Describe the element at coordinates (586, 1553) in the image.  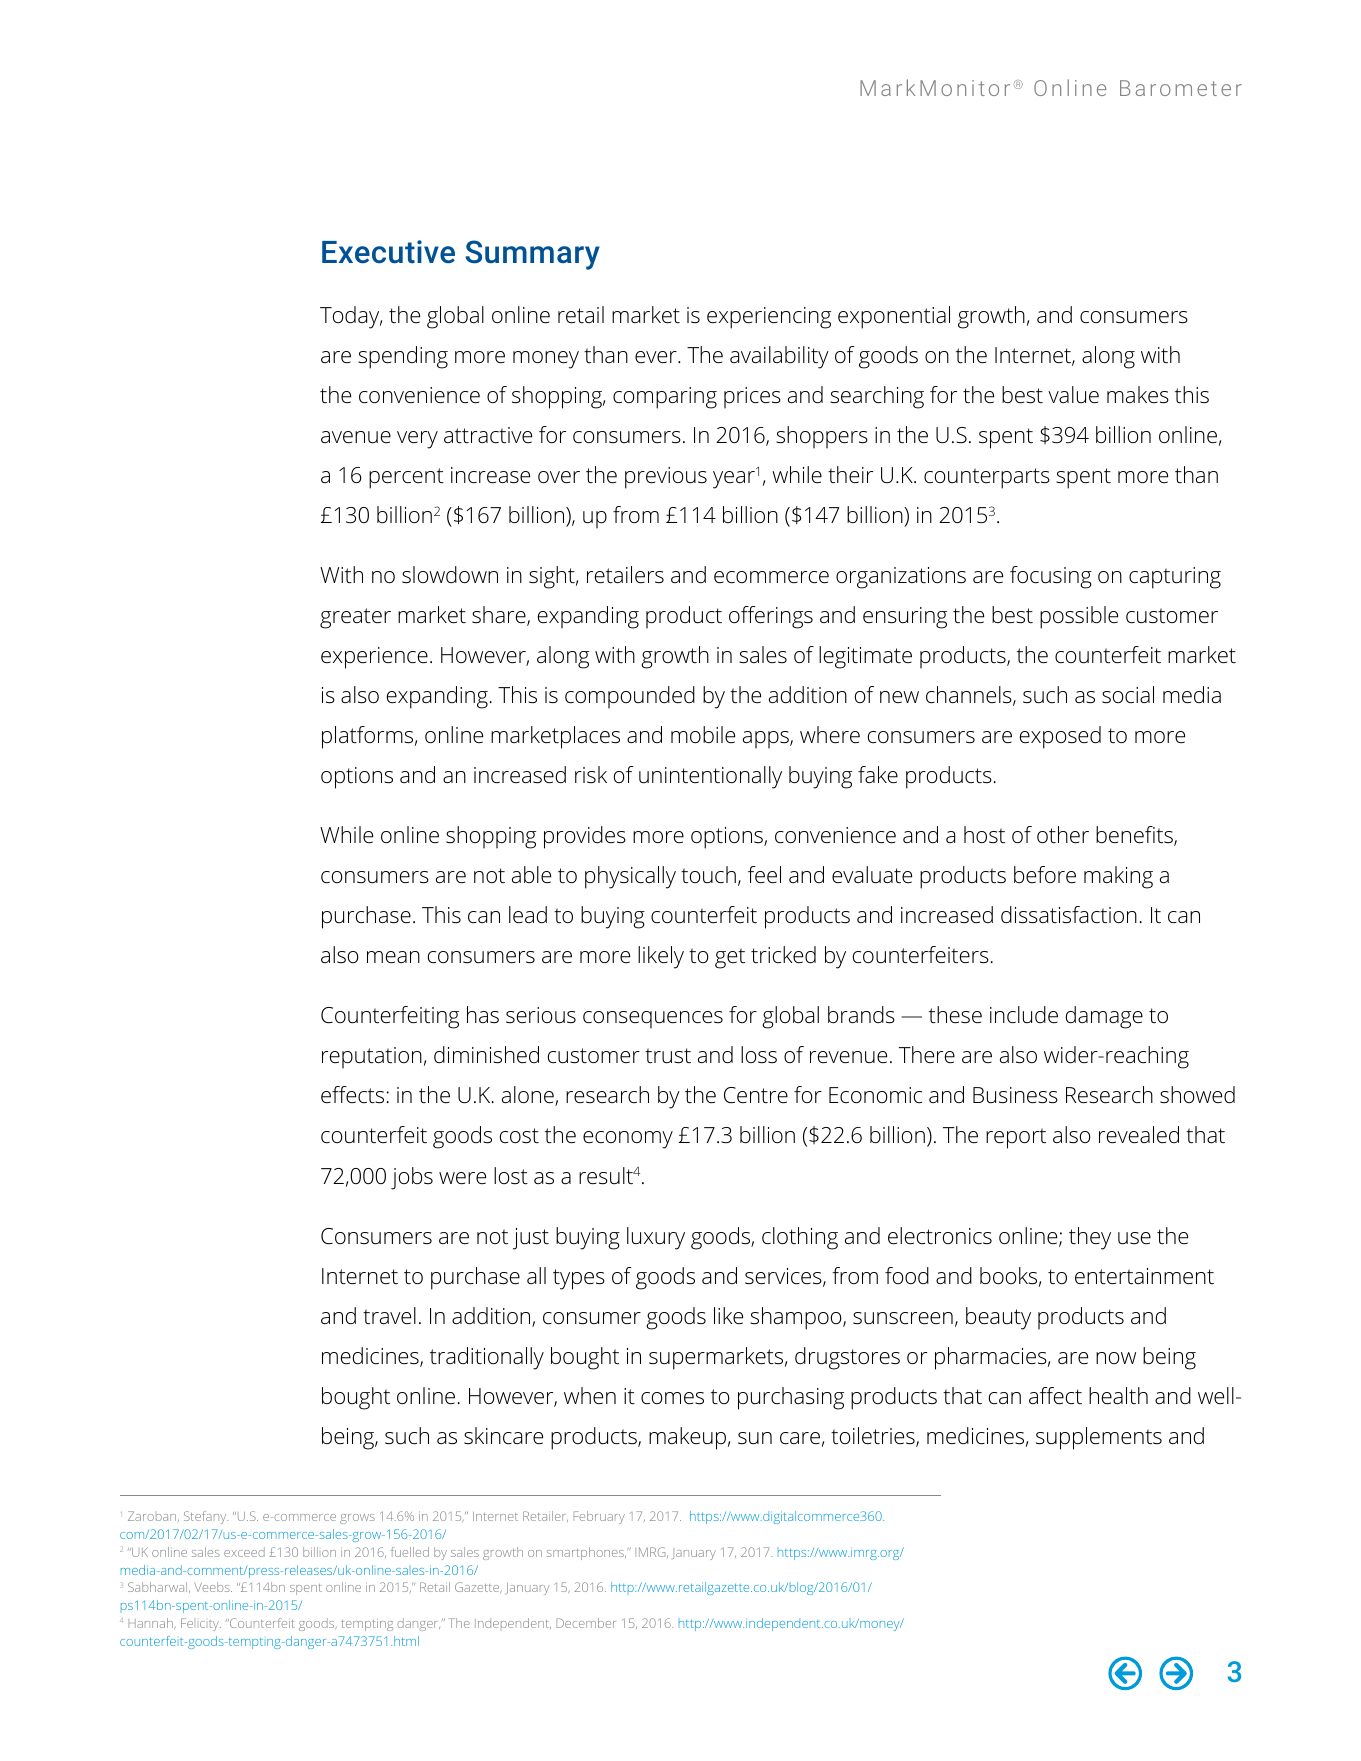
I see `smartphones` at that location.
